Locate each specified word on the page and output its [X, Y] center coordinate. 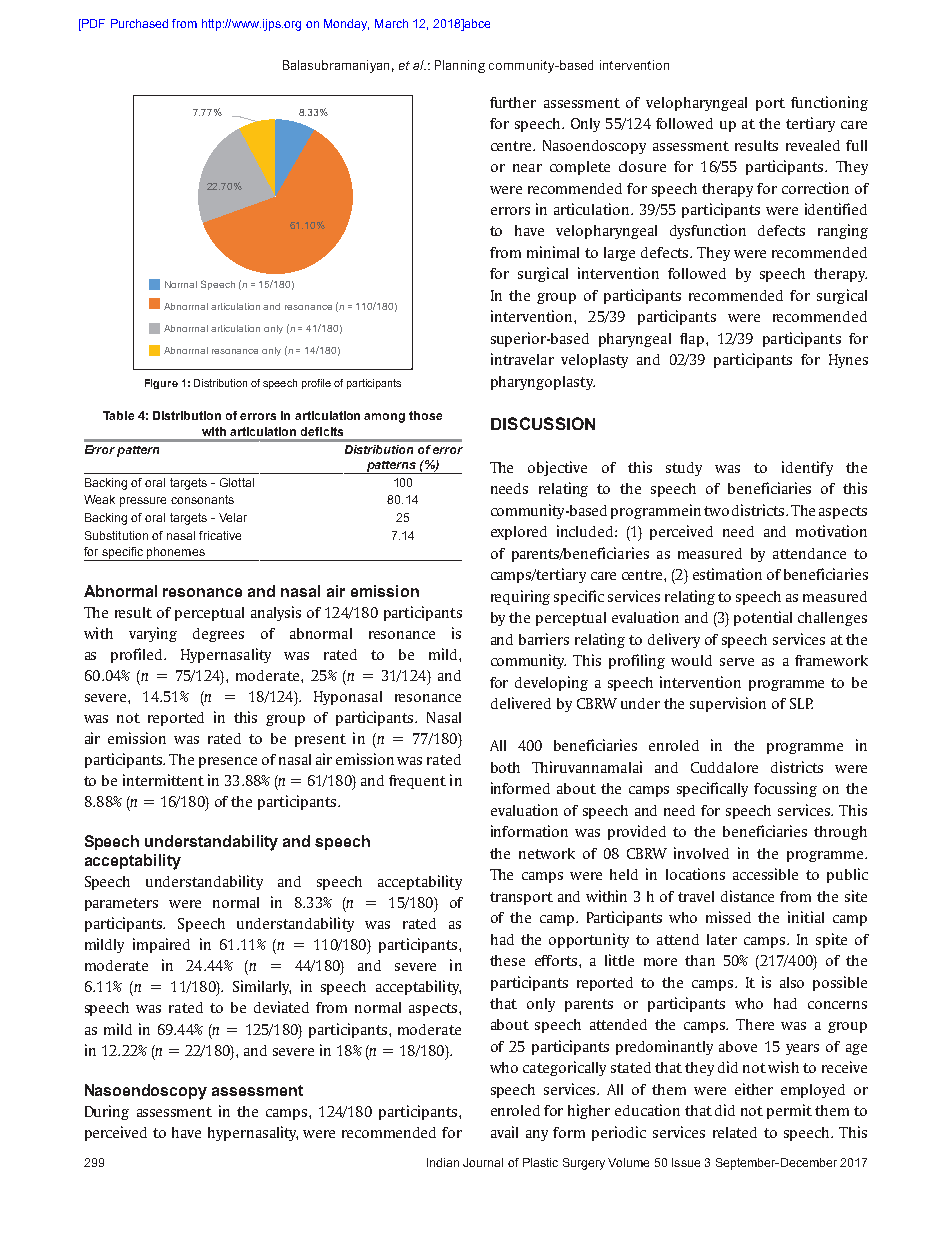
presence [228, 762]
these [507, 960]
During [107, 1112]
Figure [161, 384]
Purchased [139, 23]
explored [519, 533]
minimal [553, 252]
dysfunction [708, 231]
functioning [829, 103]
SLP [801, 703]
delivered [521, 703]
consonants [202, 499]
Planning [460, 66]
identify [807, 468]
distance [747, 896]
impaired [161, 945]
